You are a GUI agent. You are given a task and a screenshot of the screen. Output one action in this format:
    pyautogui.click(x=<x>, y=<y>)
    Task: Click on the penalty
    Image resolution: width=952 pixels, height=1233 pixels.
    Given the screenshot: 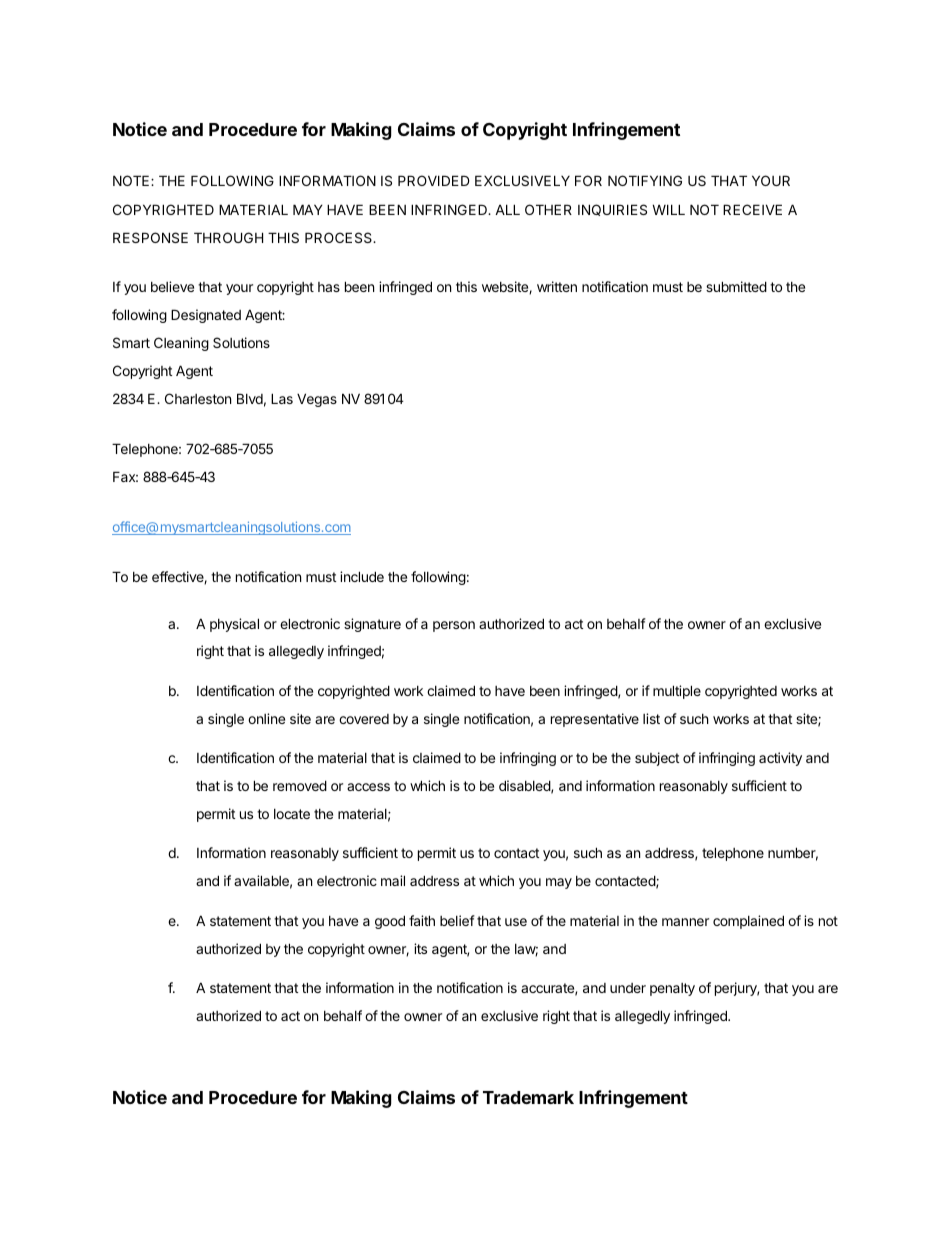 What is the action you would take?
    pyautogui.click(x=672, y=989)
